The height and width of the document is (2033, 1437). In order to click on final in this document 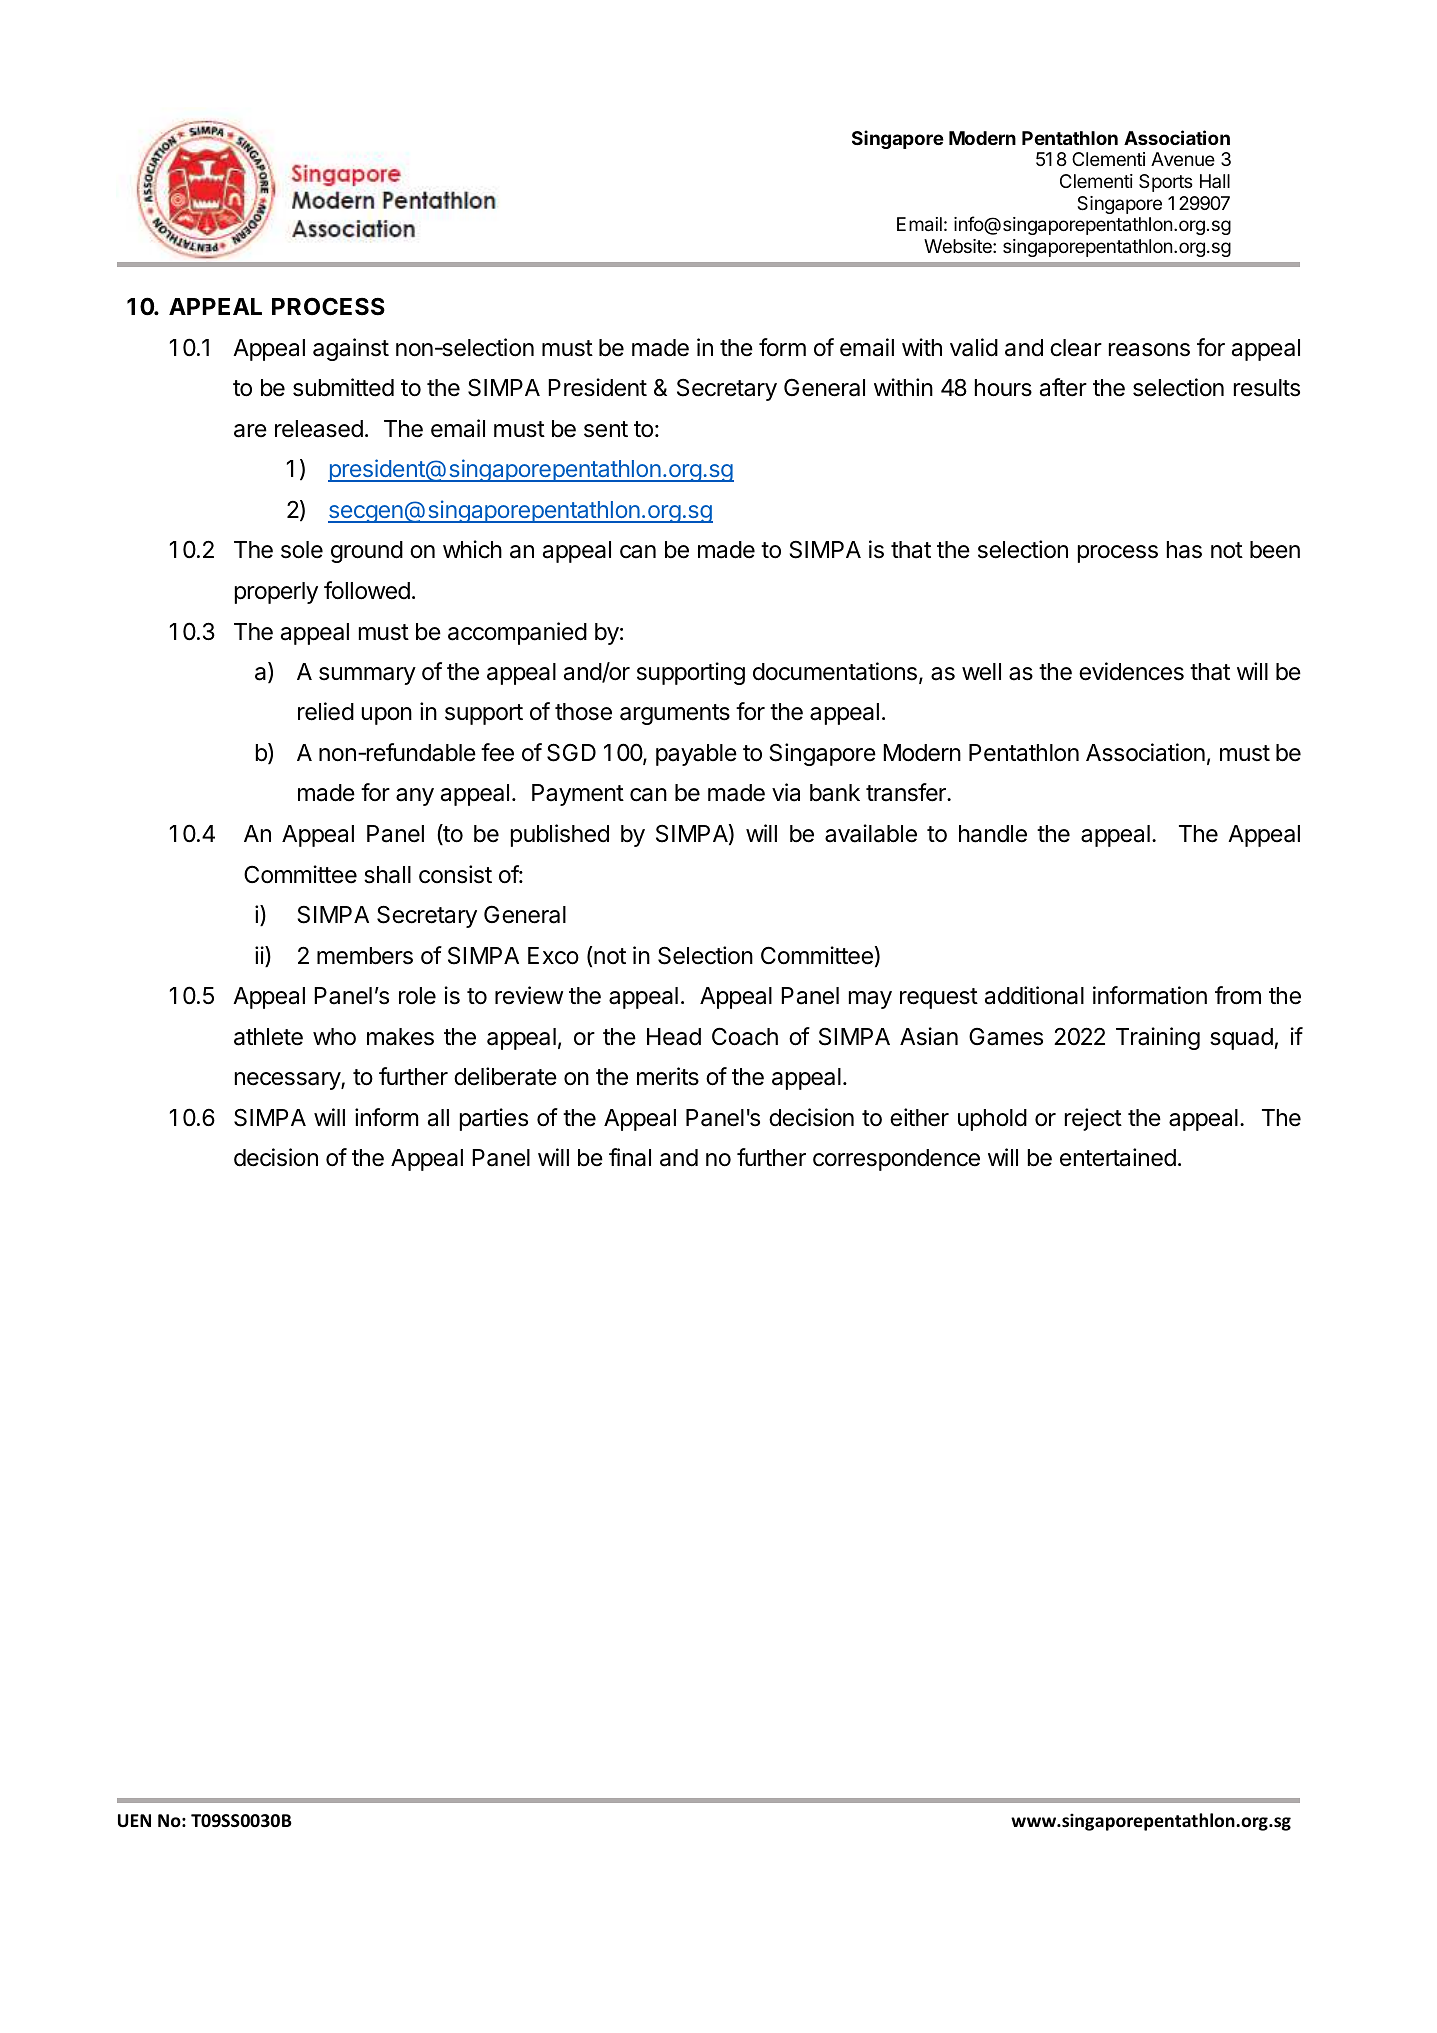, I will do `click(630, 1157)`.
